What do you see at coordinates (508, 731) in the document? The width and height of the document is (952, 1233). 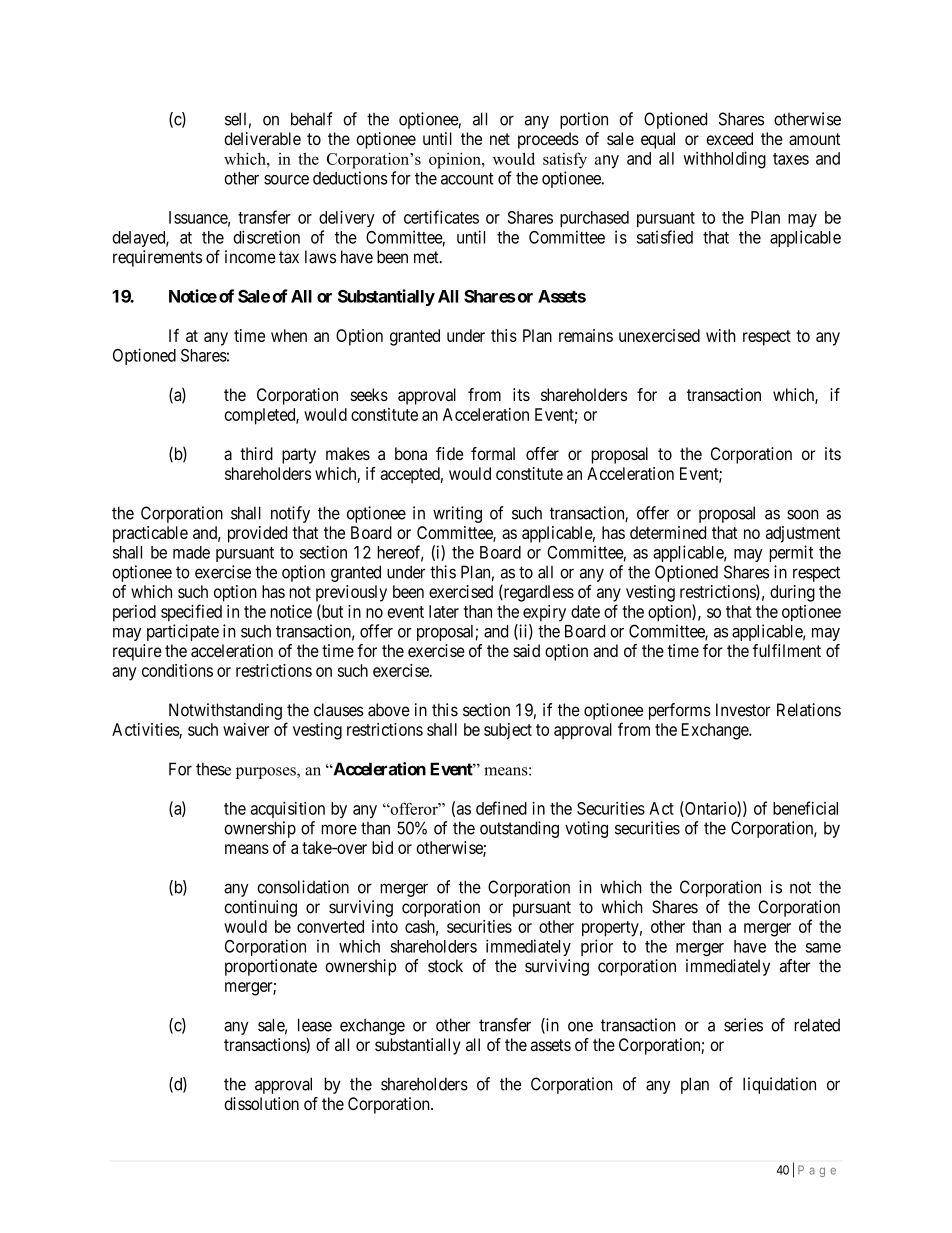 I see `subject` at bounding box center [508, 731].
